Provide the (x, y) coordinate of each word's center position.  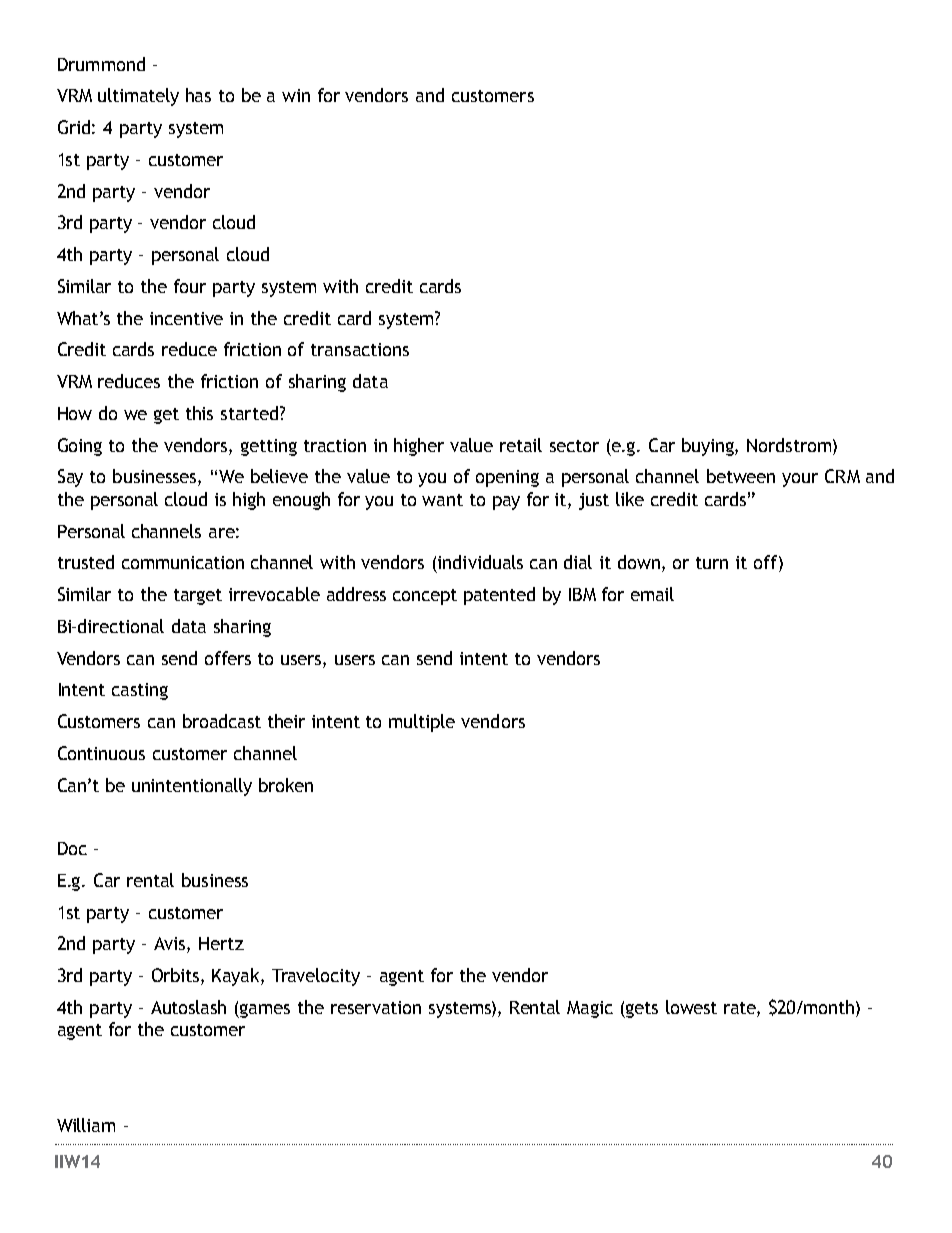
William (86, 1125)
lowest (691, 1007)
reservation (376, 1007)
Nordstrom (789, 445)
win (296, 95)
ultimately (138, 97)
